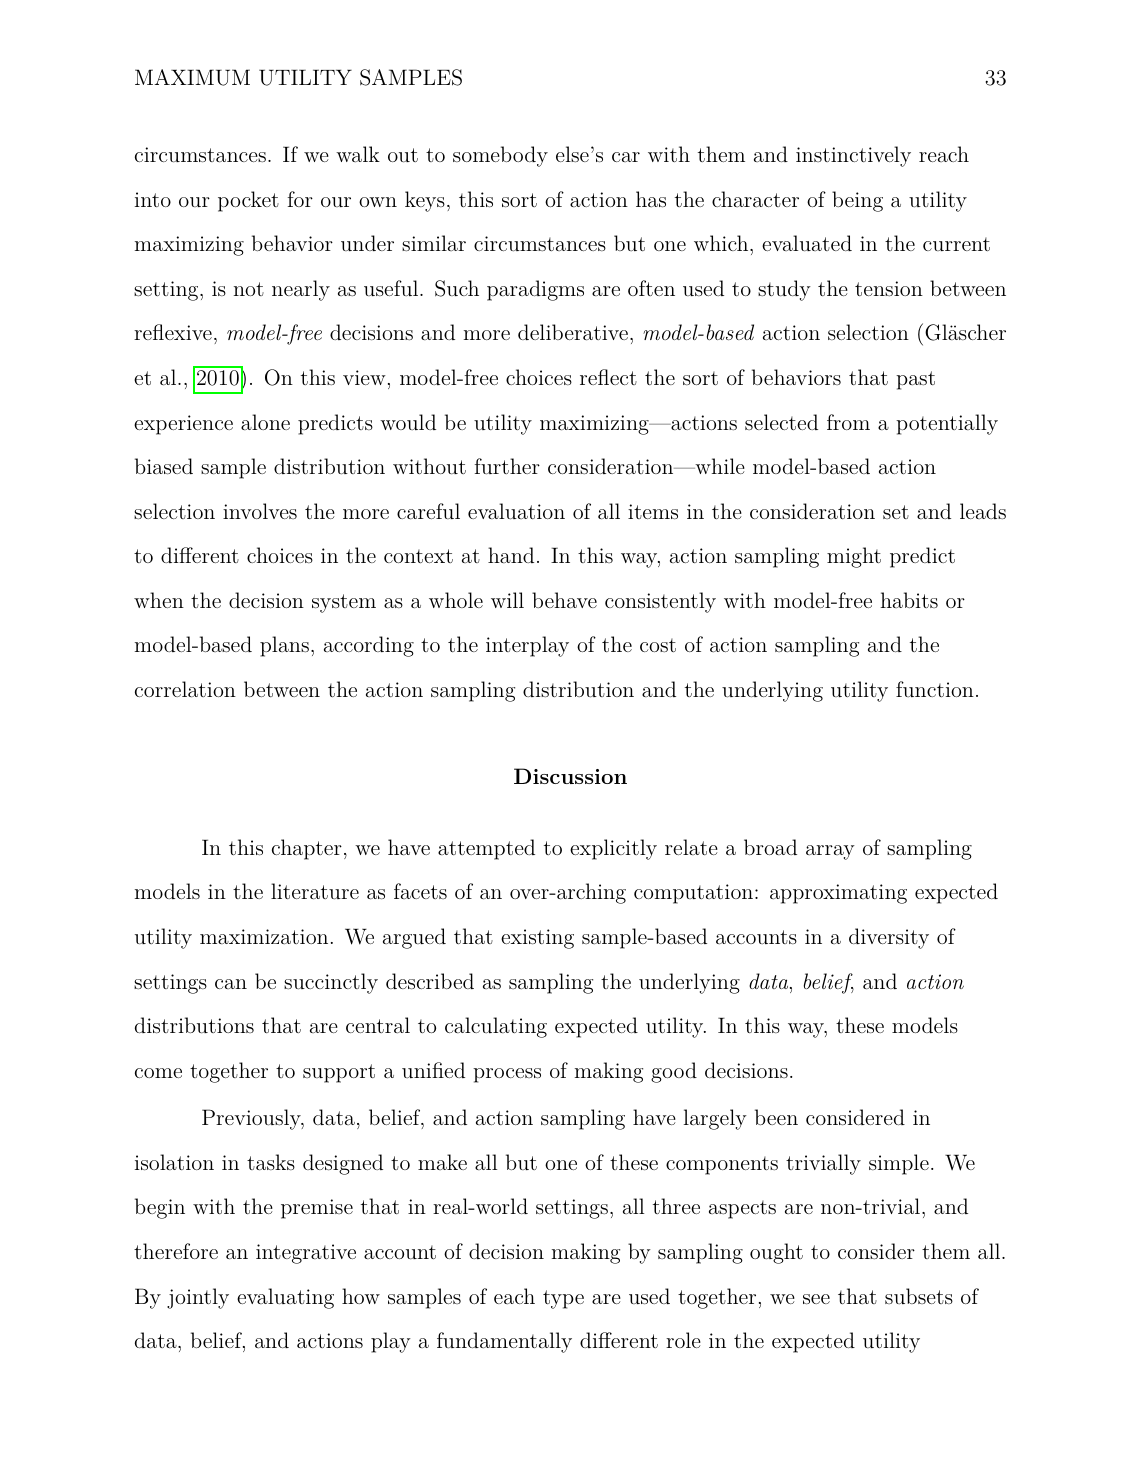 This image has height=1477, width=1141. I want to click on evaluating, so click(285, 1298).
